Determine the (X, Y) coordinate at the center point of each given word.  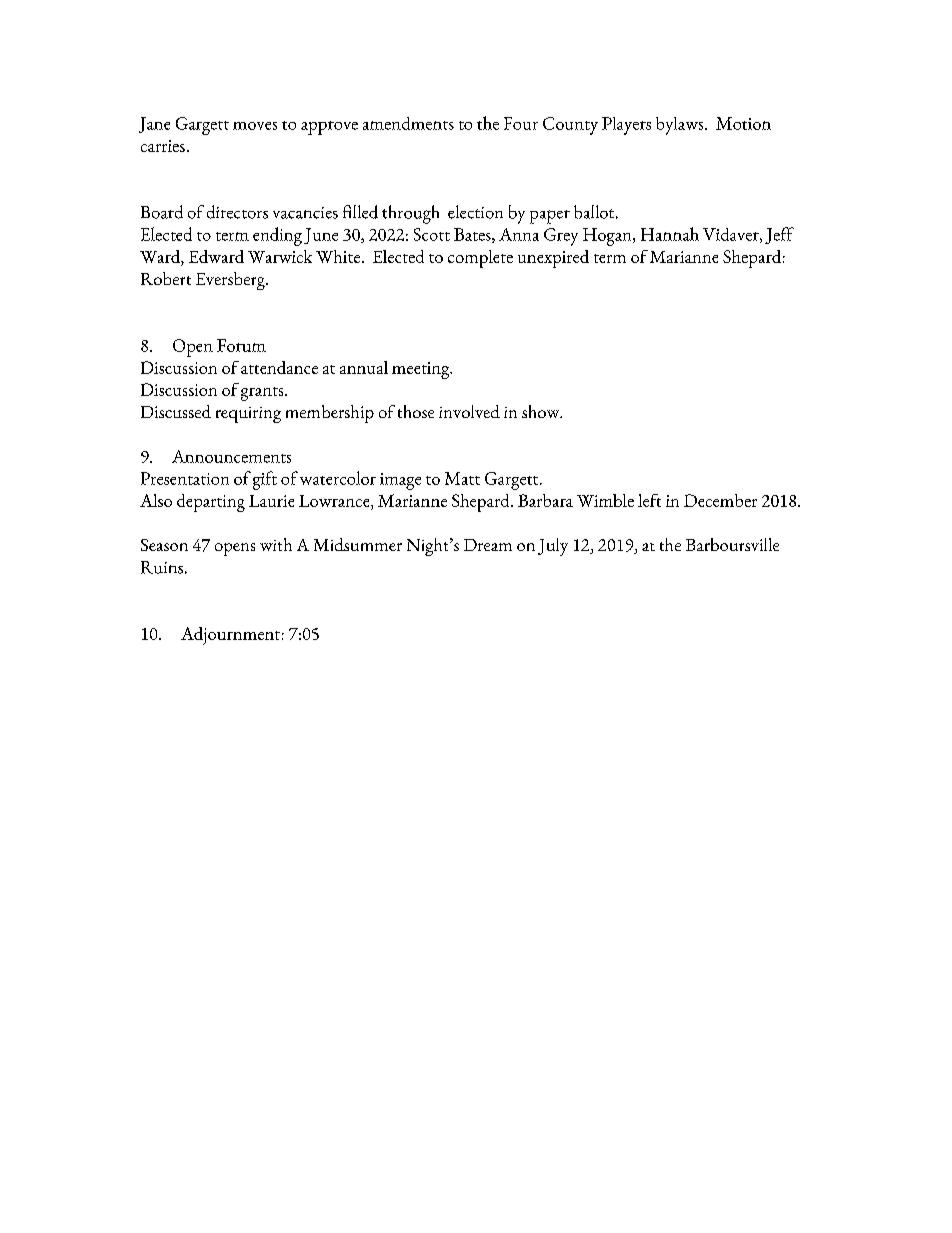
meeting (422, 370)
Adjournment (230, 636)
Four (521, 123)
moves (255, 126)
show (542, 411)
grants (263, 394)
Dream (488, 545)
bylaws (681, 126)
